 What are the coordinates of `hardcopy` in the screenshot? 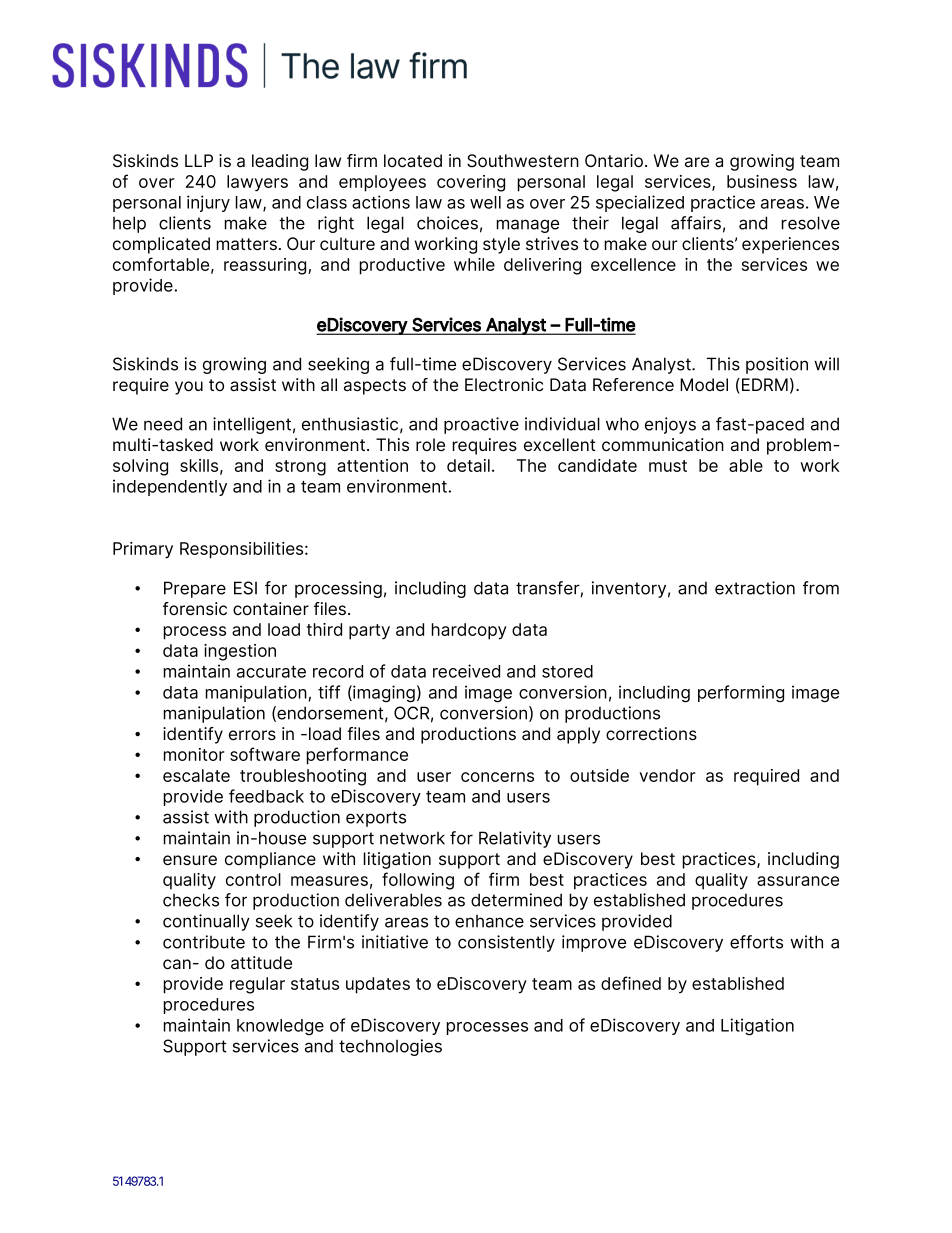 It's located at (469, 631).
